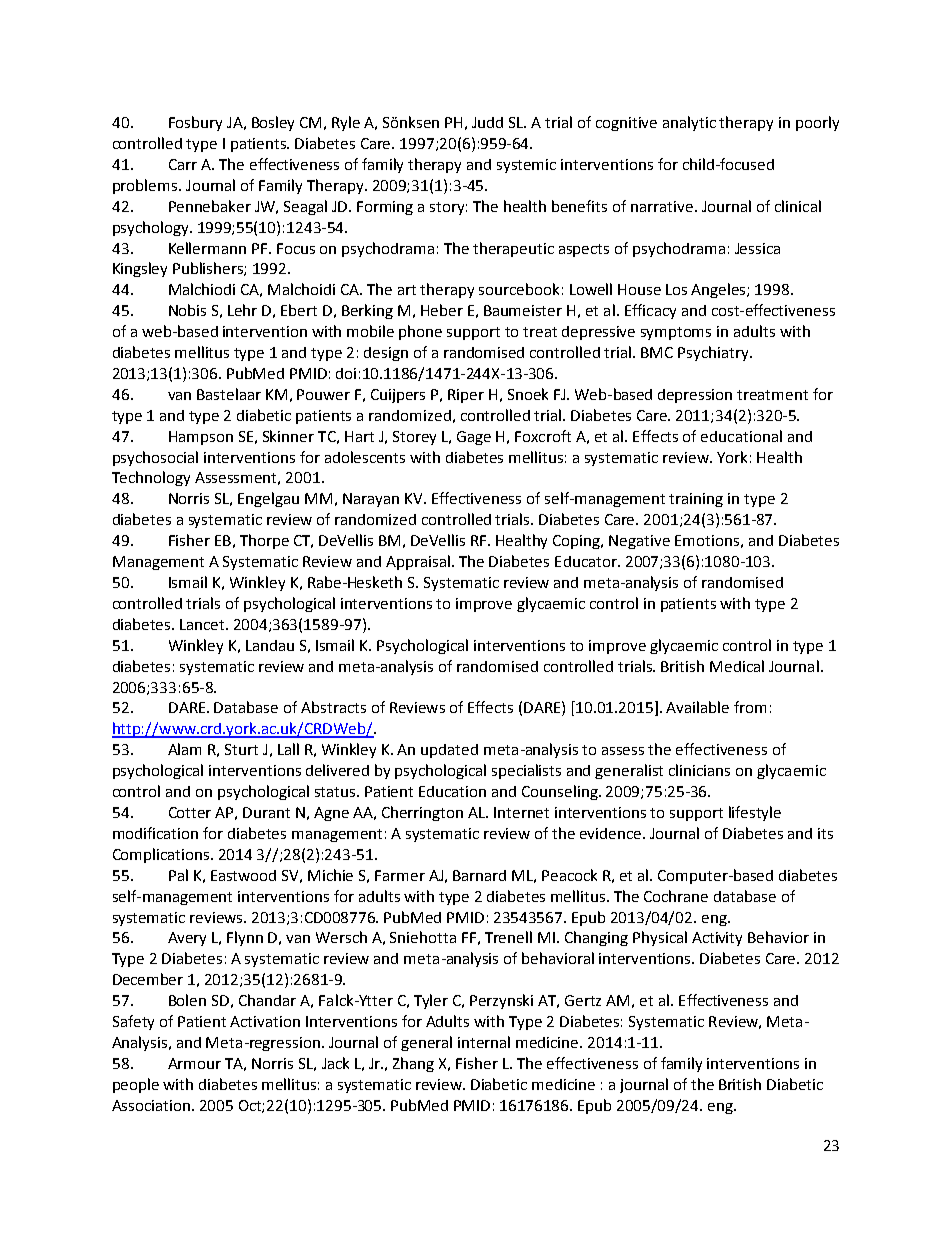  I want to click on Skinner, so click(288, 436).
